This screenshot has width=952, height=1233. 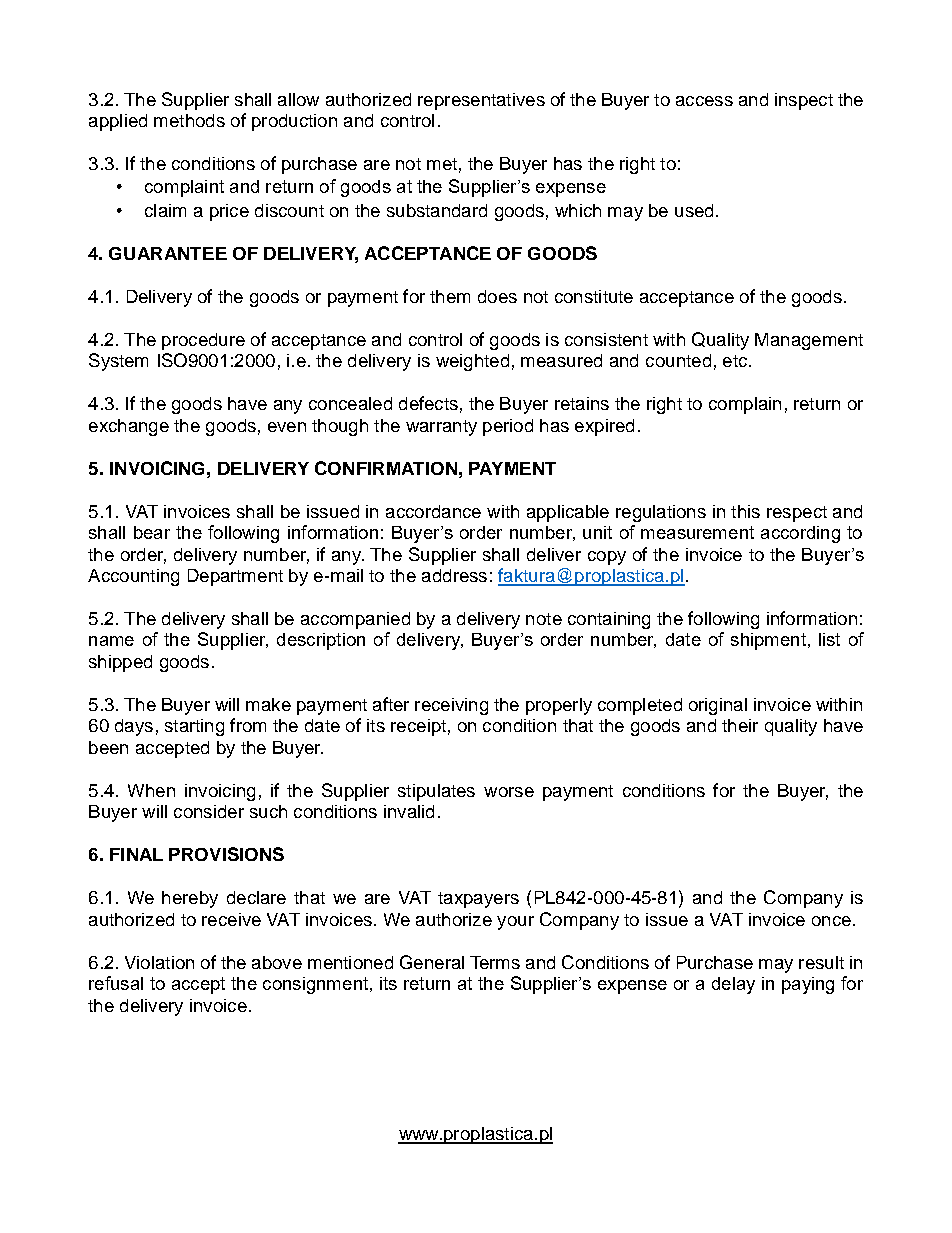 What do you see at coordinates (159, 962) in the screenshot?
I see `Violation` at bounding box center [159, 962].
